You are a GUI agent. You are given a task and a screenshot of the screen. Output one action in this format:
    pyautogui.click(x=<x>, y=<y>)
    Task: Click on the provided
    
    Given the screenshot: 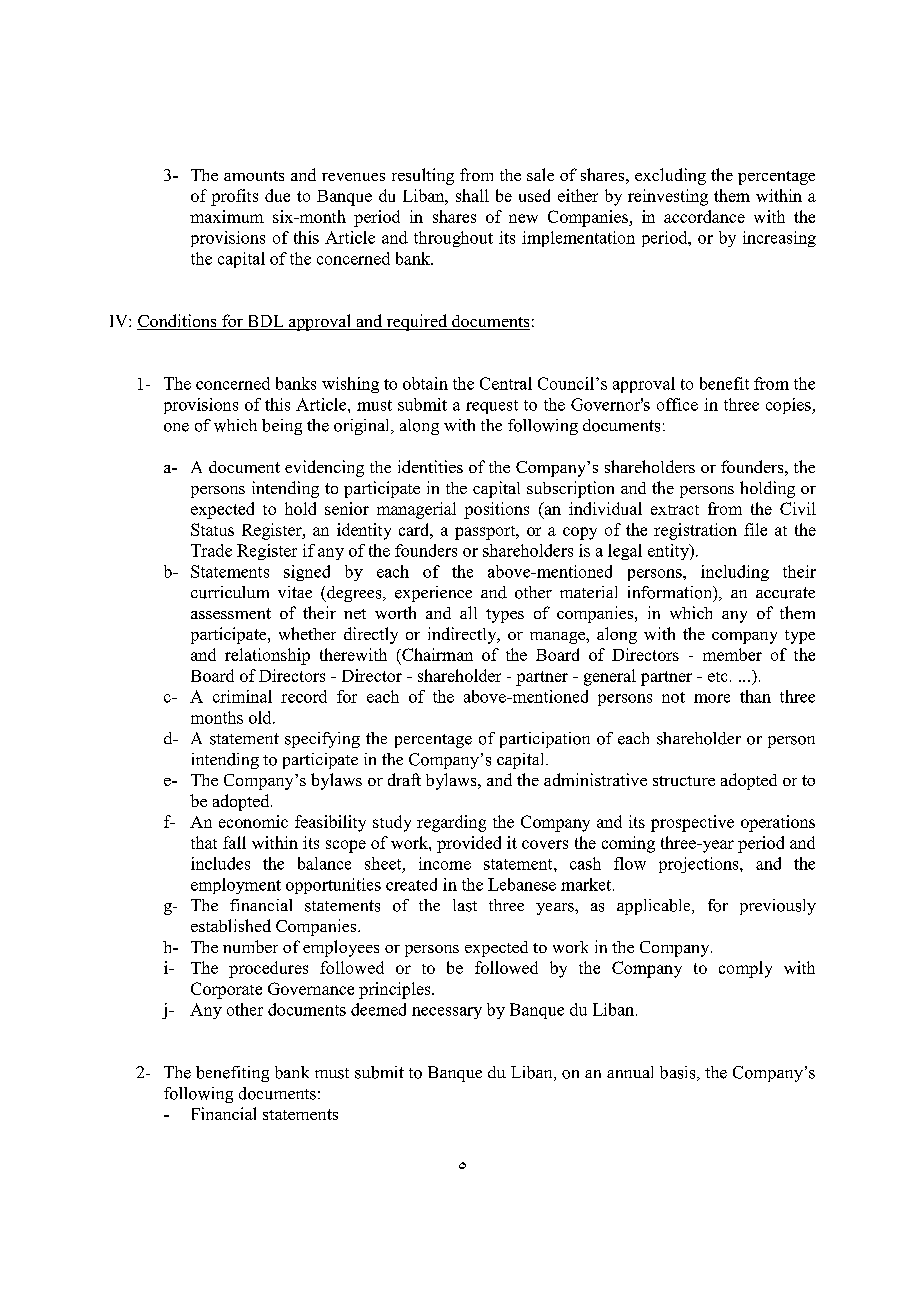 What is the action you would take?
    pyautogui.click(x=469, y=844)
